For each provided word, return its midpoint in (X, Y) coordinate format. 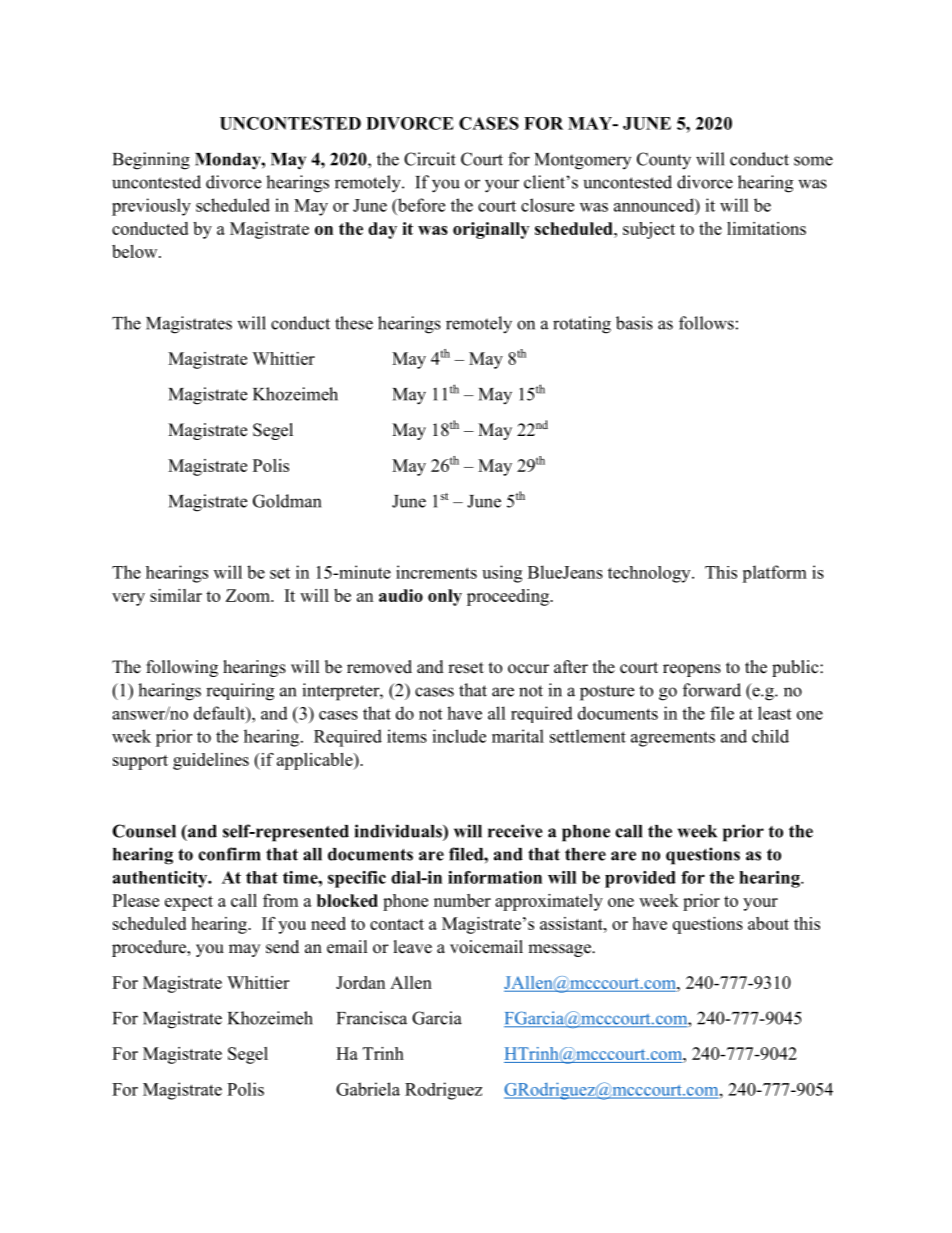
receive (515, 831)
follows (706, 323)
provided (640, 879)
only (445, 597)
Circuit (430, 159)
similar (176, 595)
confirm (229, 854)
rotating (582, 325)
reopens (692, 670)
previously (151, 207)
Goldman (287, 501)
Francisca (372, 1018)
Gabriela (368, 1089)
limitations (766, 228)
